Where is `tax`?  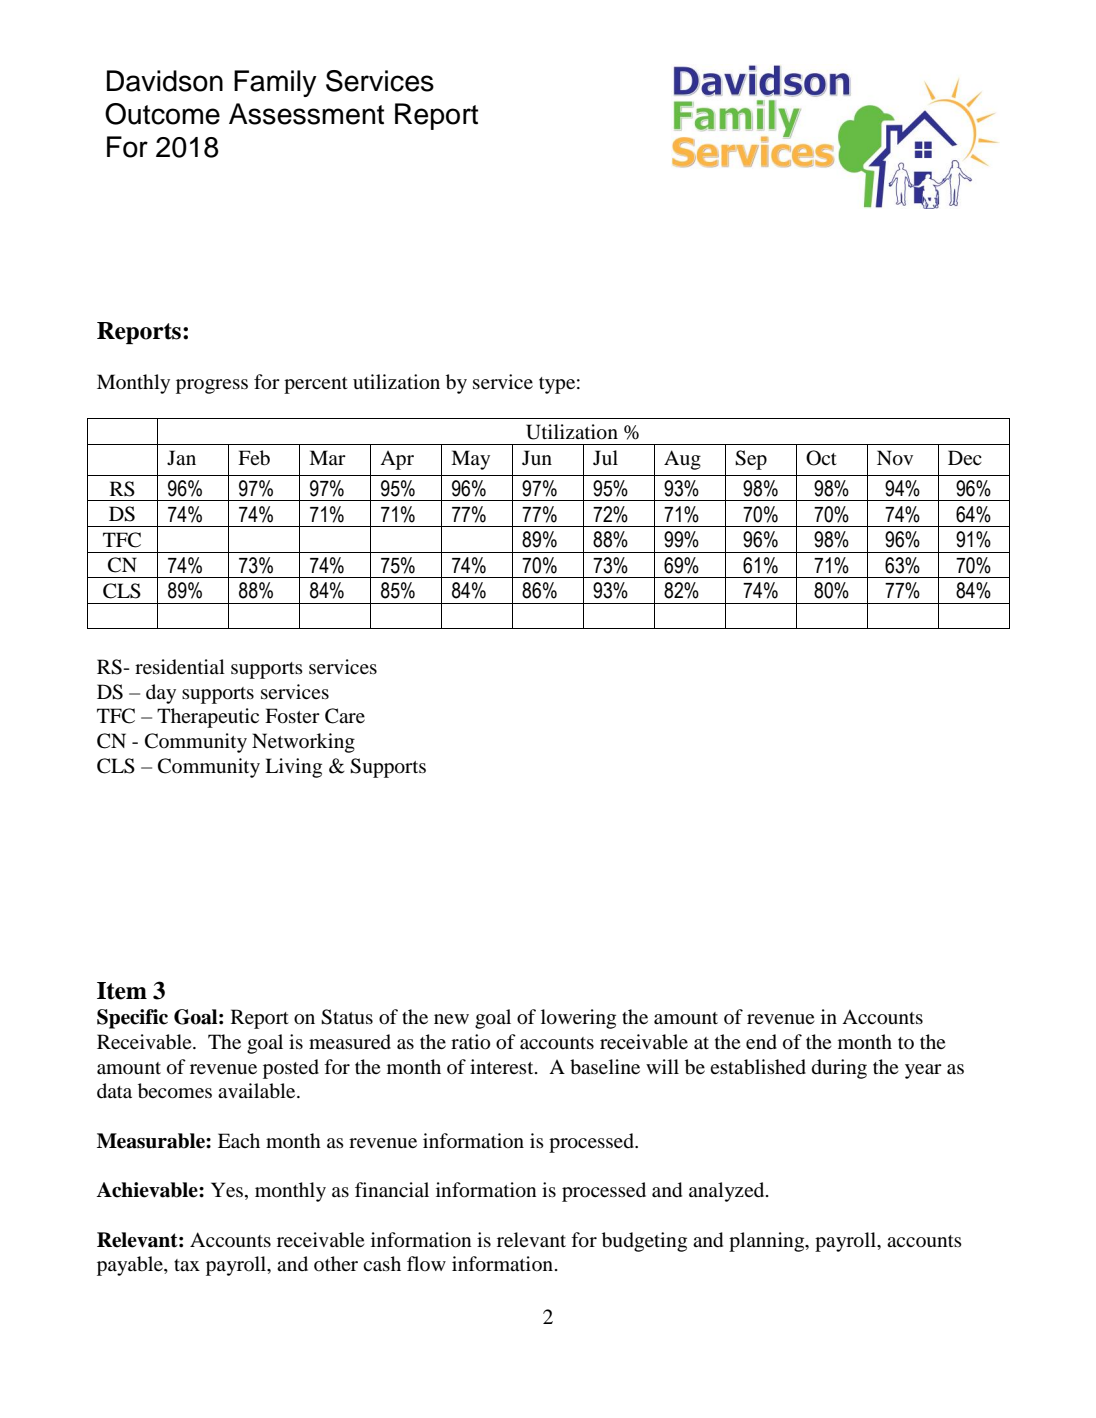
tax is located at coordinates (187, 1265).
